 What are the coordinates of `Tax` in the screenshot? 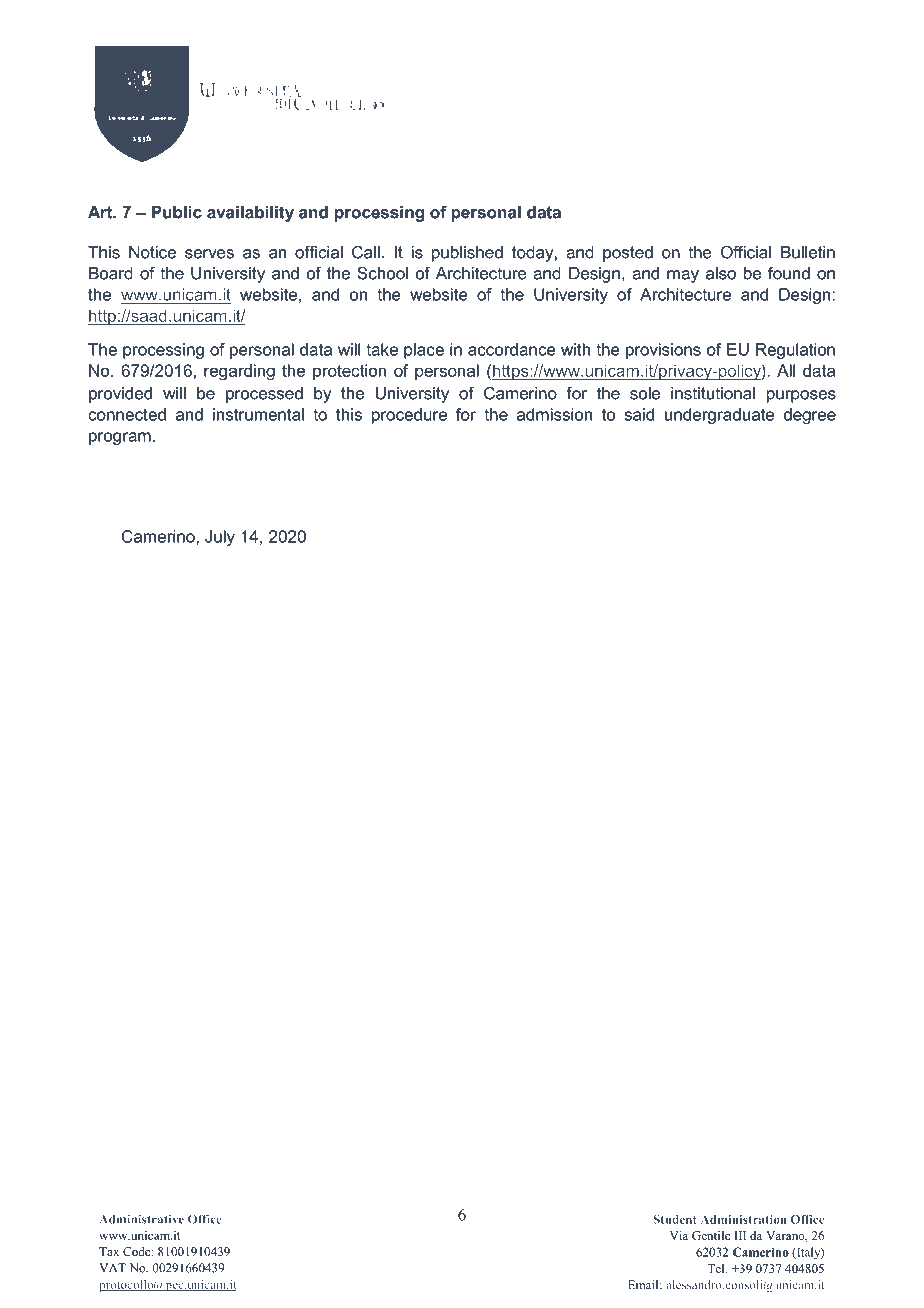 It's located at (109, 1251).
